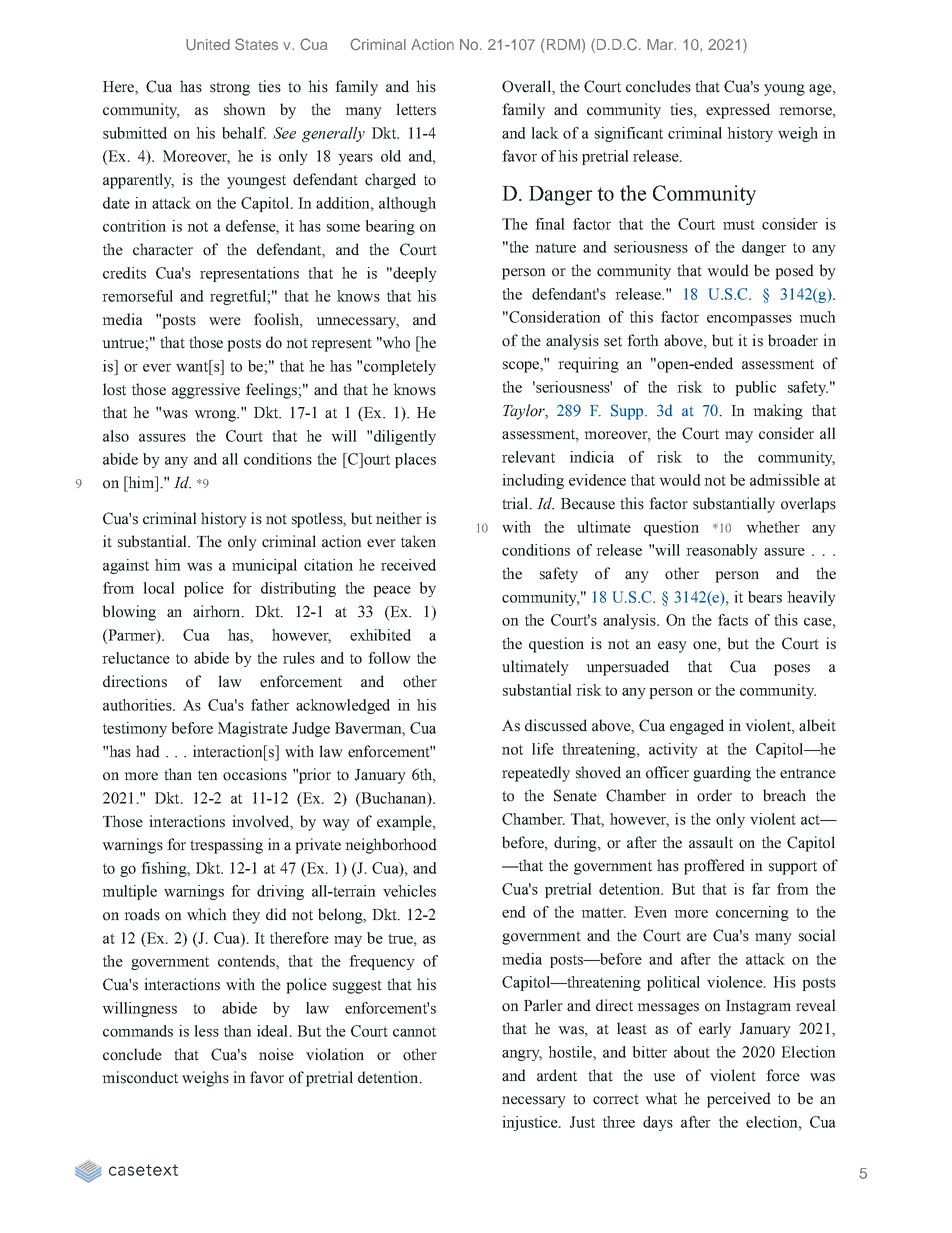  I want to click on misconduct, so click(140, 1077).
